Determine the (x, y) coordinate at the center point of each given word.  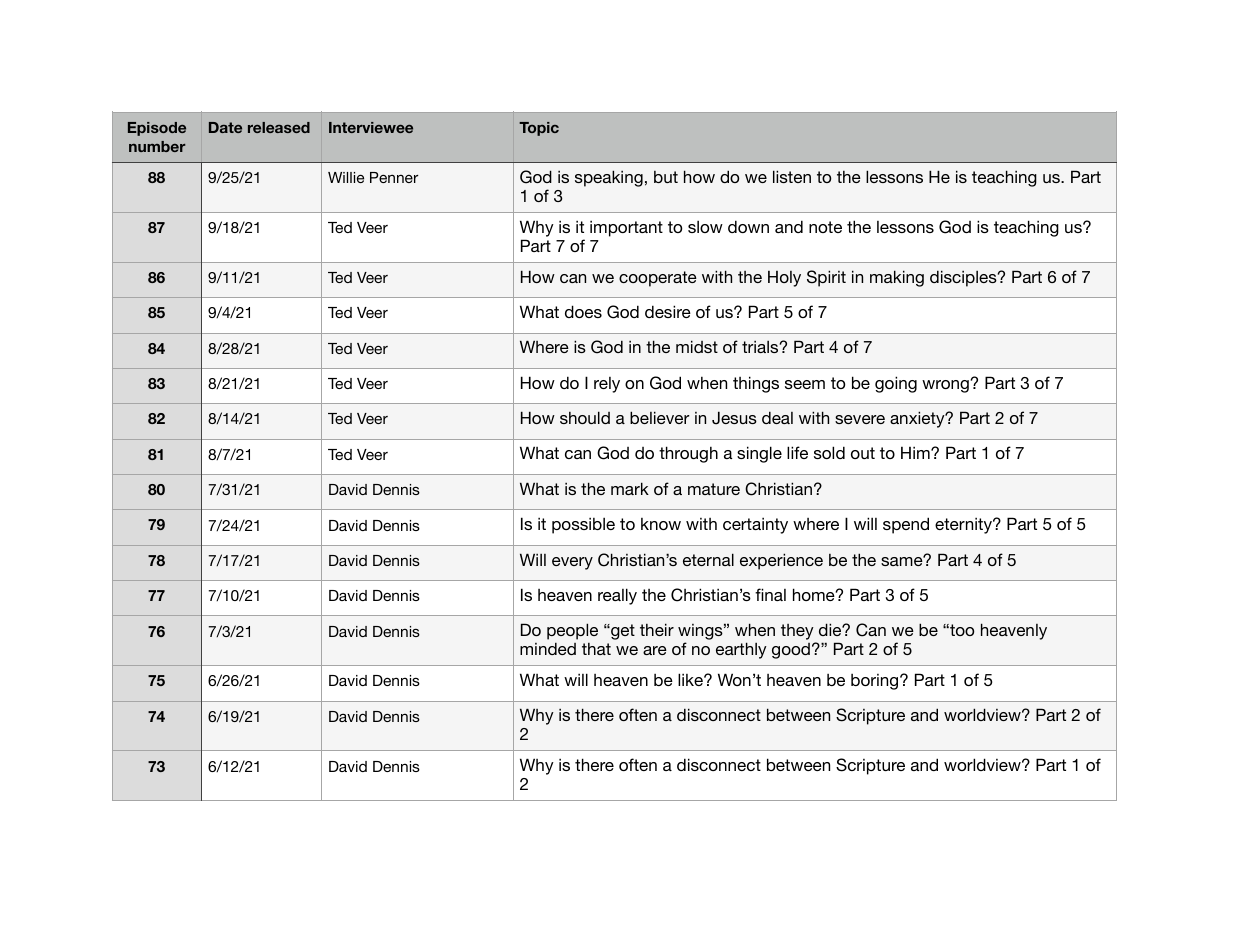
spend (906, 525)
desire (668, 311)
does (583, 311)
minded (548, 648)
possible (583, 525)
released (279, 127)
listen (792, 176)
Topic (539, 129)
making (897, 278)
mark (630, 488)
